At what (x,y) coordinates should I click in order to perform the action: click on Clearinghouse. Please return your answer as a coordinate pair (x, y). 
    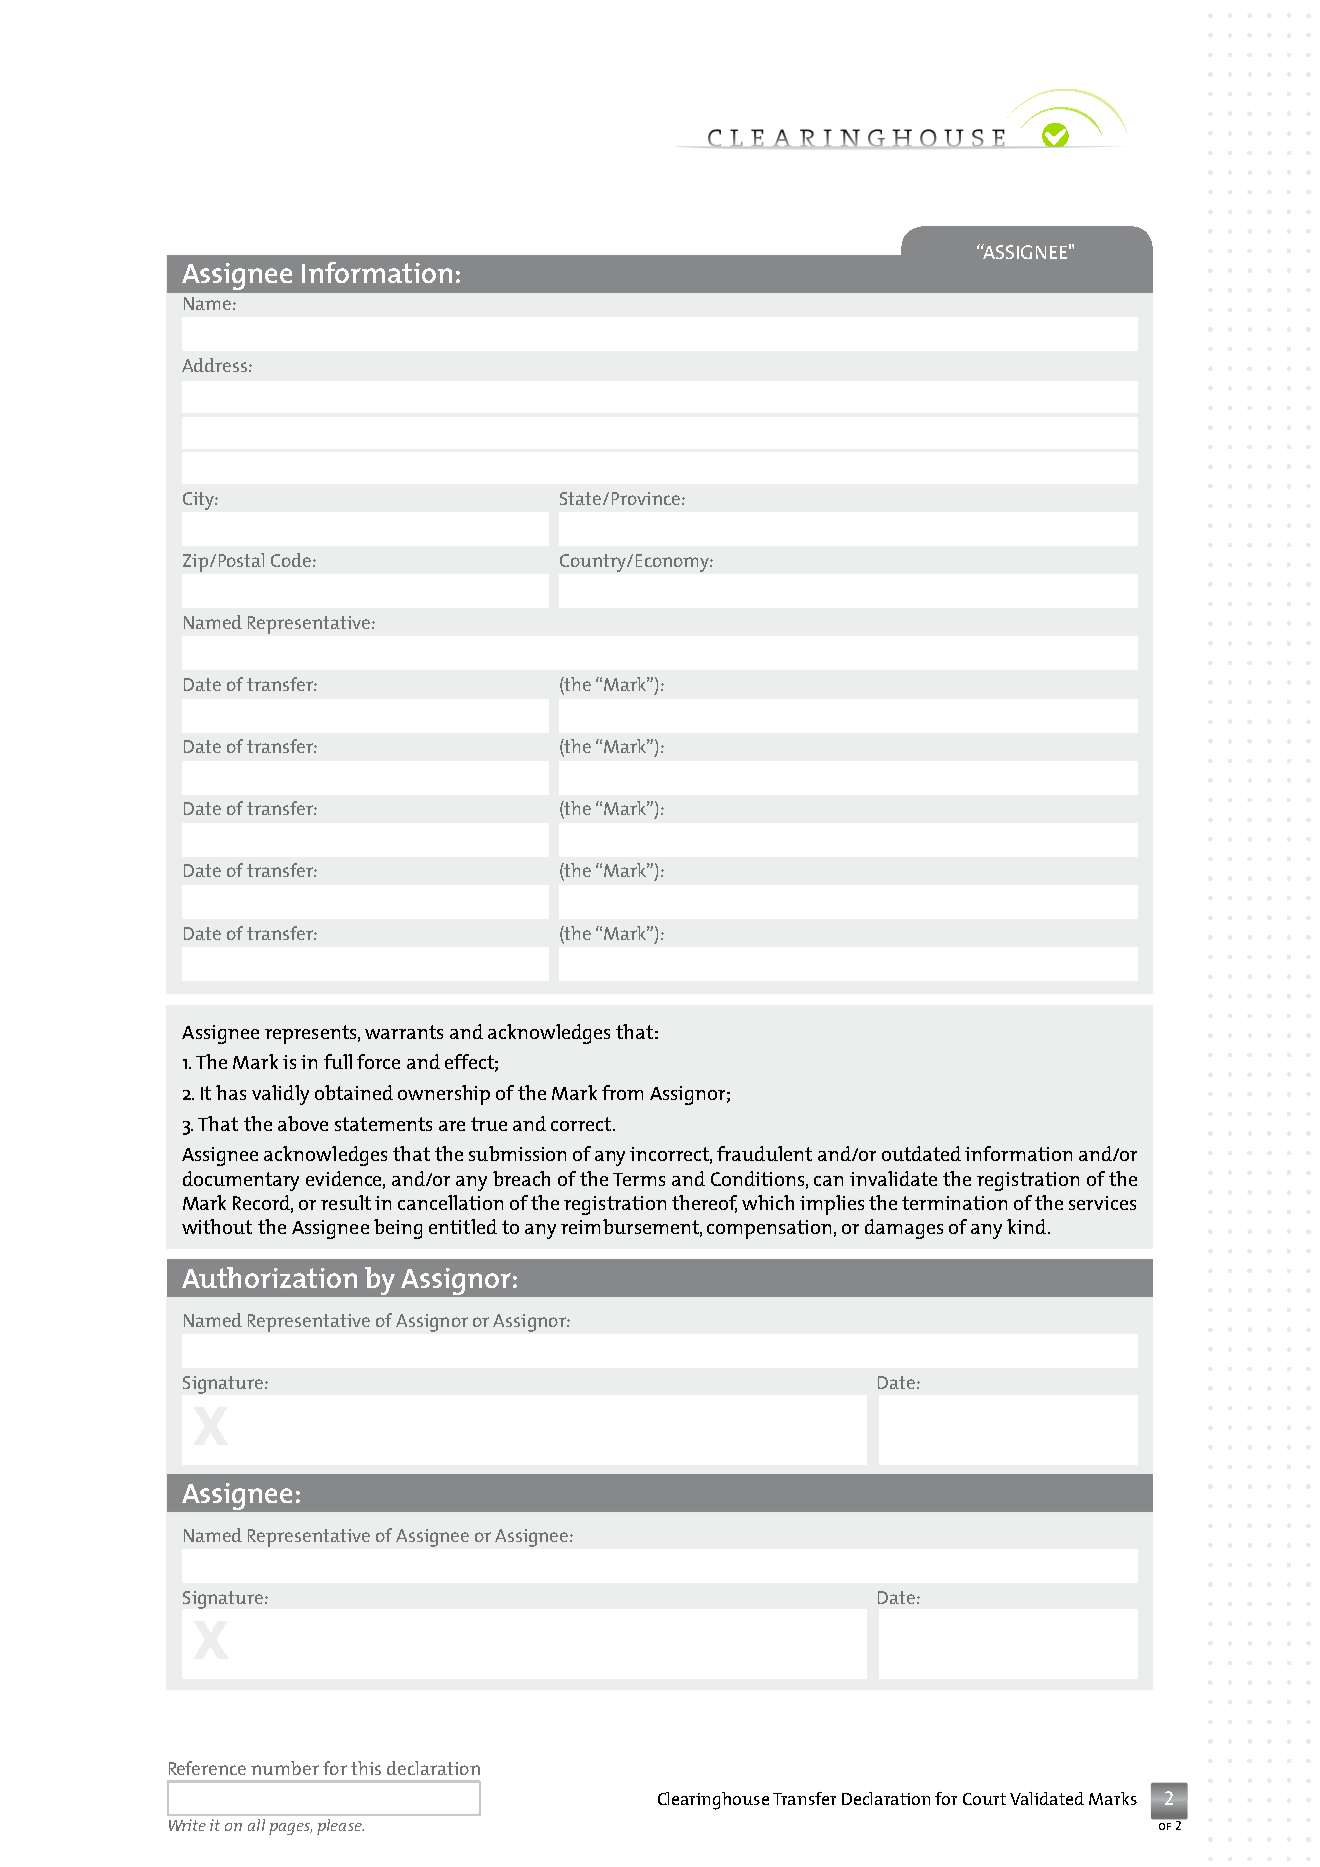
    Looking at the image, I should click on (713, 1801).
